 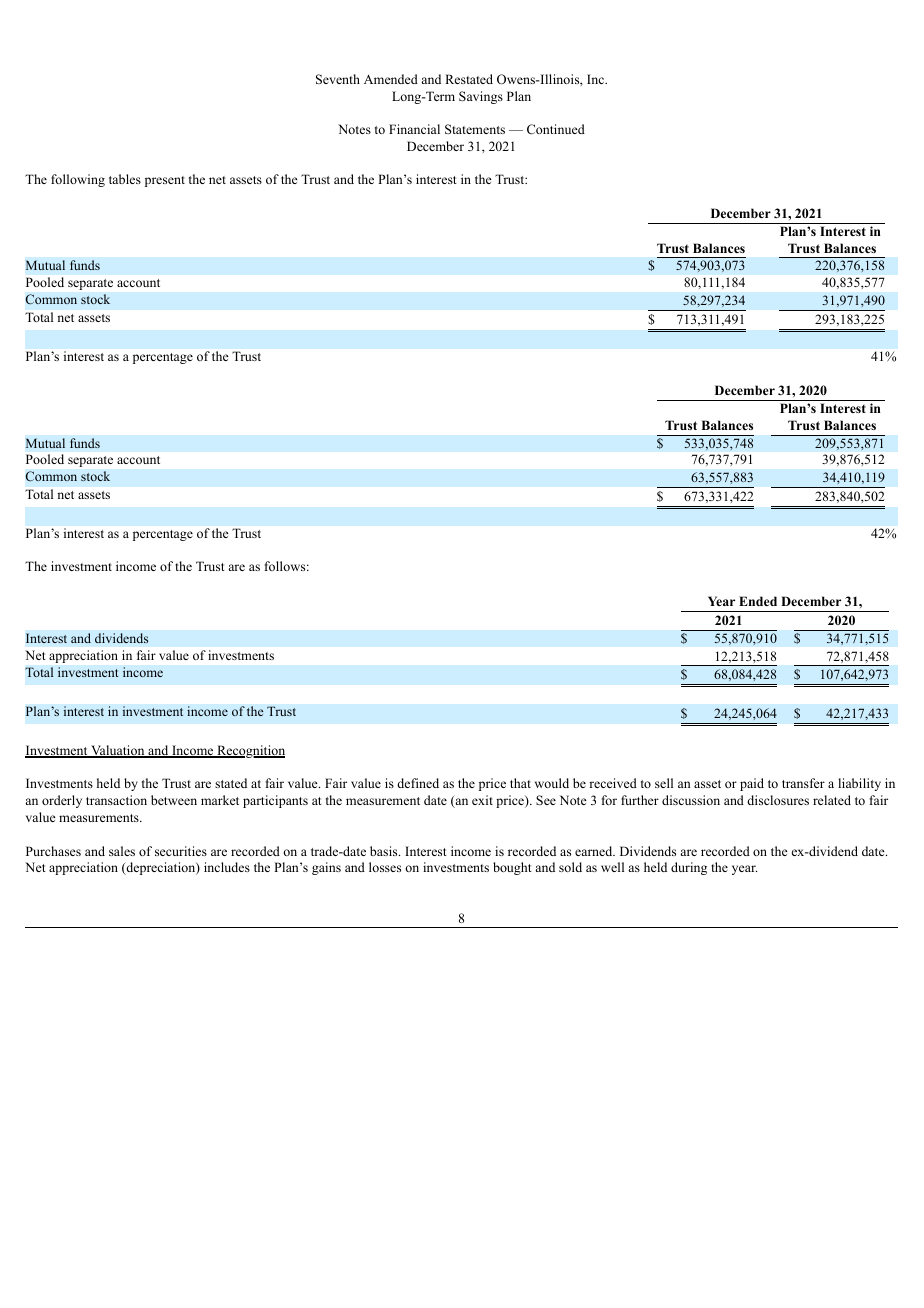 I want to click on Continued, so click(x=556, y=129).
